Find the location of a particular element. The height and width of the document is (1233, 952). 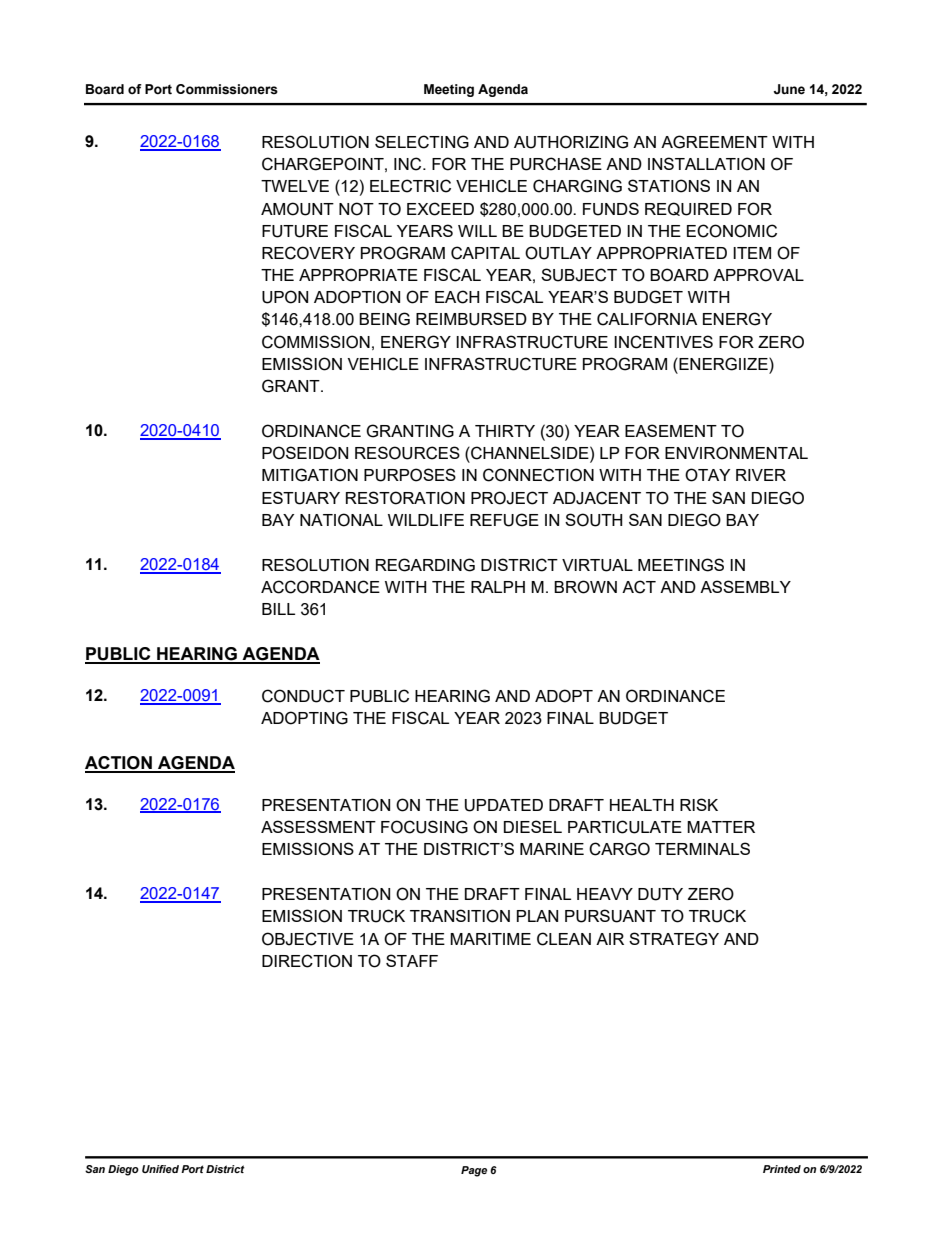

PURPOSES is located at coordinates (410, 475).
